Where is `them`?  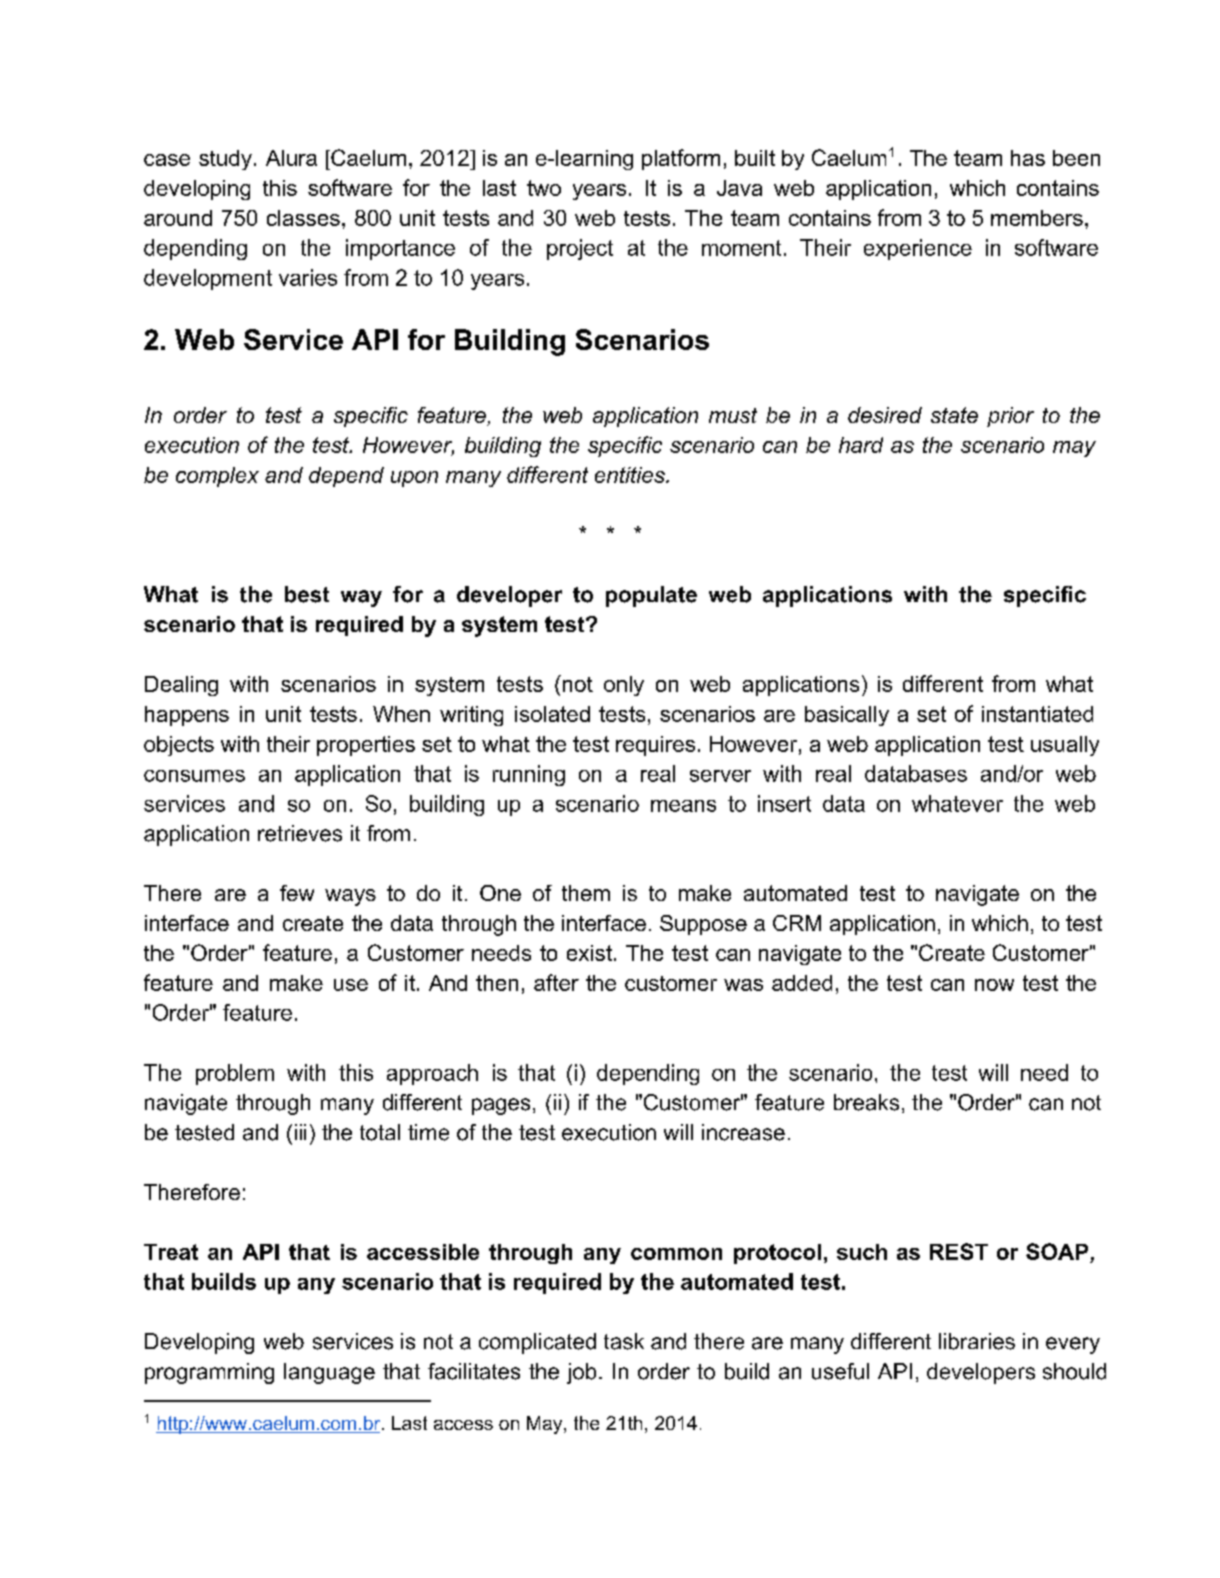 them is located at coordinates (586, 893).
